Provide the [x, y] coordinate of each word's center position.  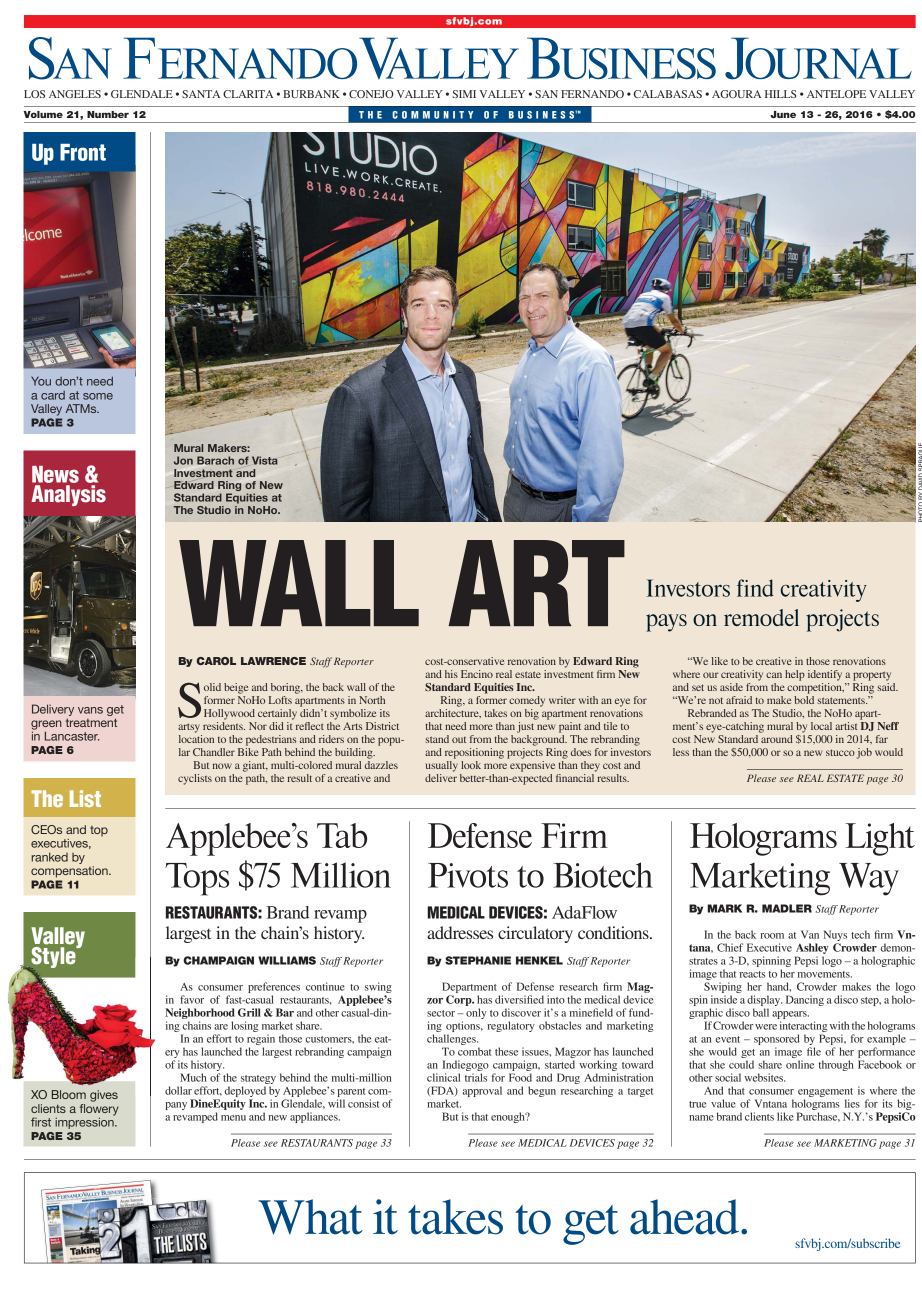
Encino [477, 674]
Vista [265, 460]
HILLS [780, 94]
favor [192, 999]
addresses [460, 932]
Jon [183, 460]
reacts [752, 974]
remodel [761, 617]
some [98, 396]
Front [83, 152]
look [471, 765]
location [196, 739]
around [777, 739]
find [755, 588]
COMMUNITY [432, 115]
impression [85, 1122]
